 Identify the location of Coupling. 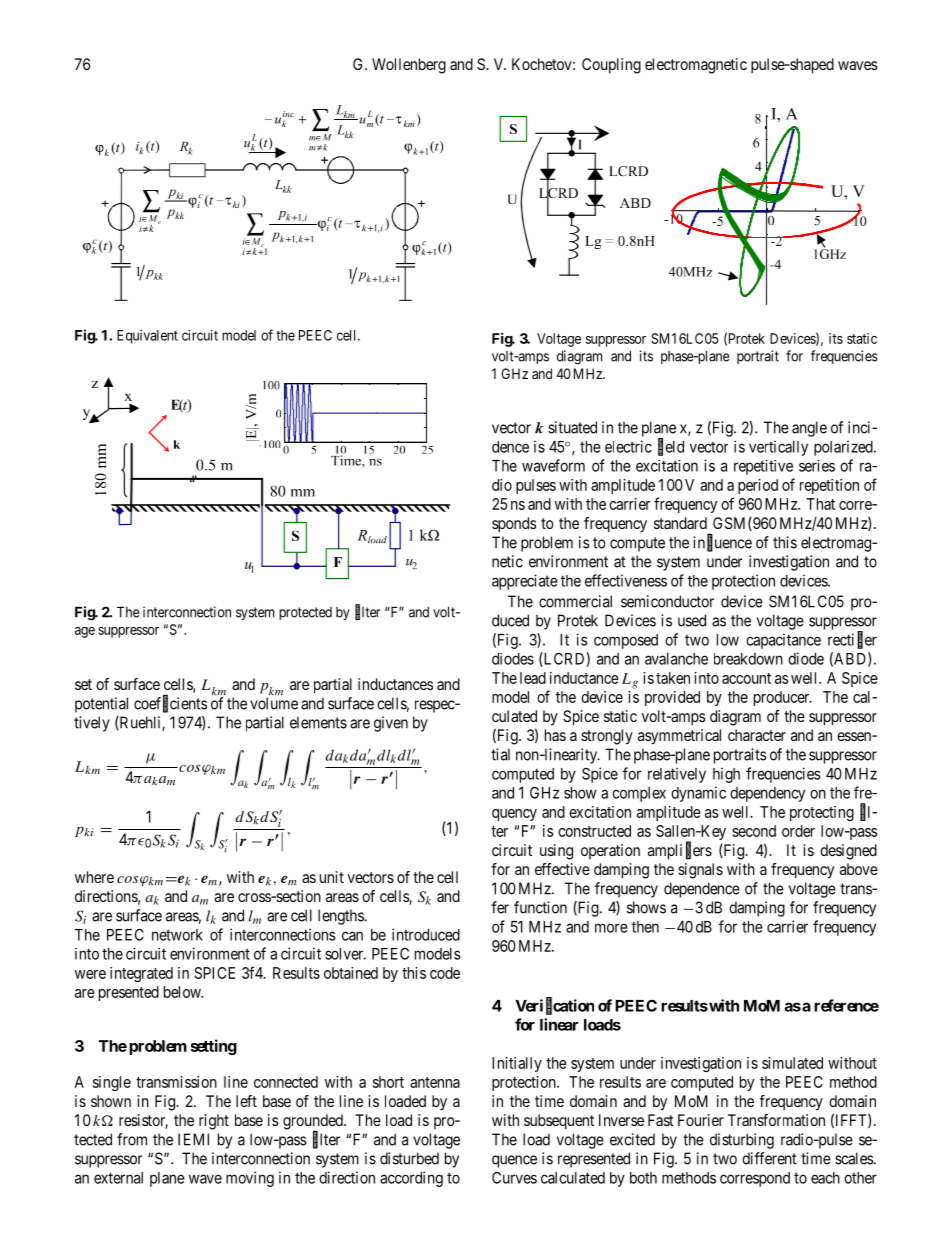
(611, 66).
